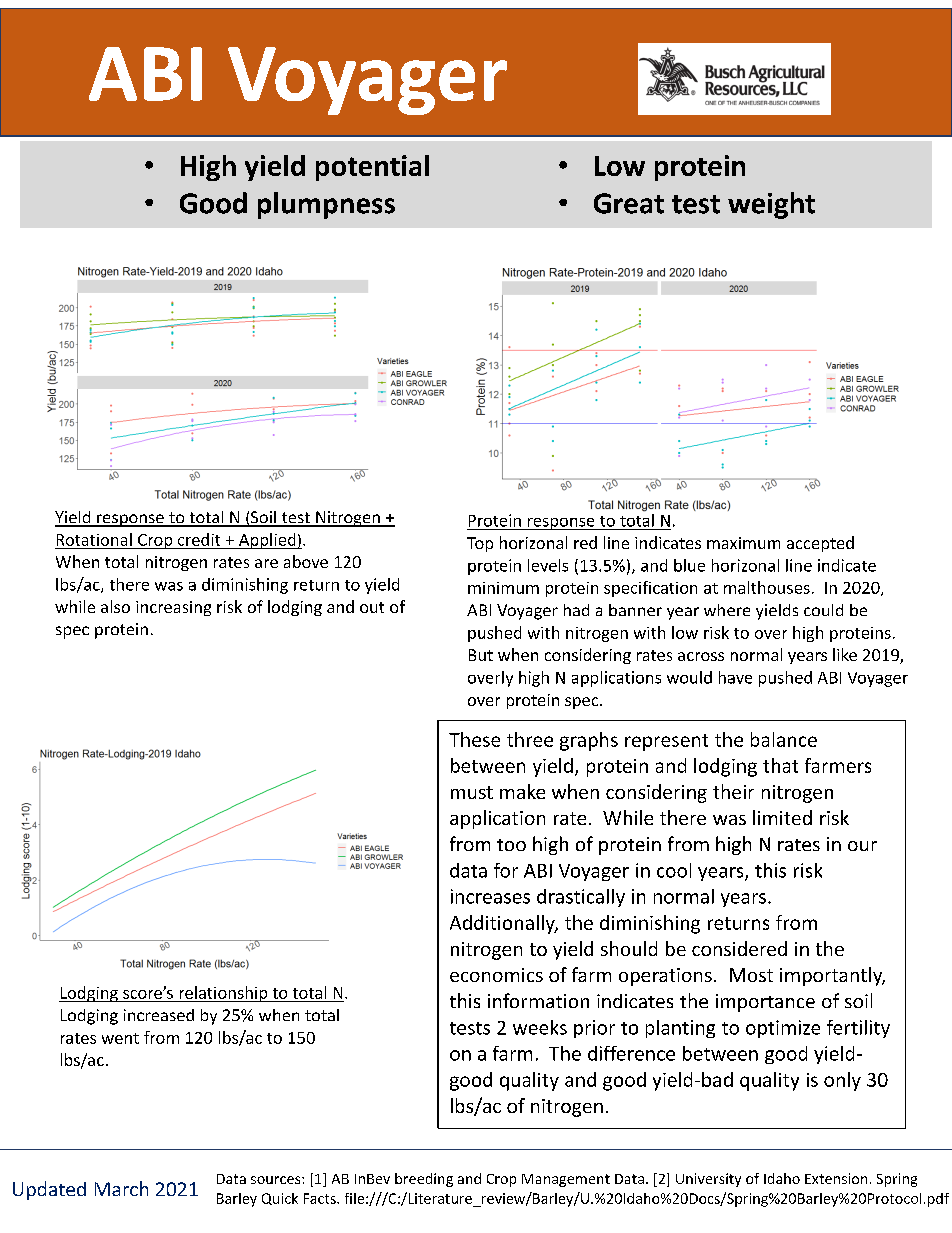 This screenshot has width=952, height=1233. What do you see at coordinates (735, 677) in the screenshot?
I see `have` at bounding box center [735, 677].
